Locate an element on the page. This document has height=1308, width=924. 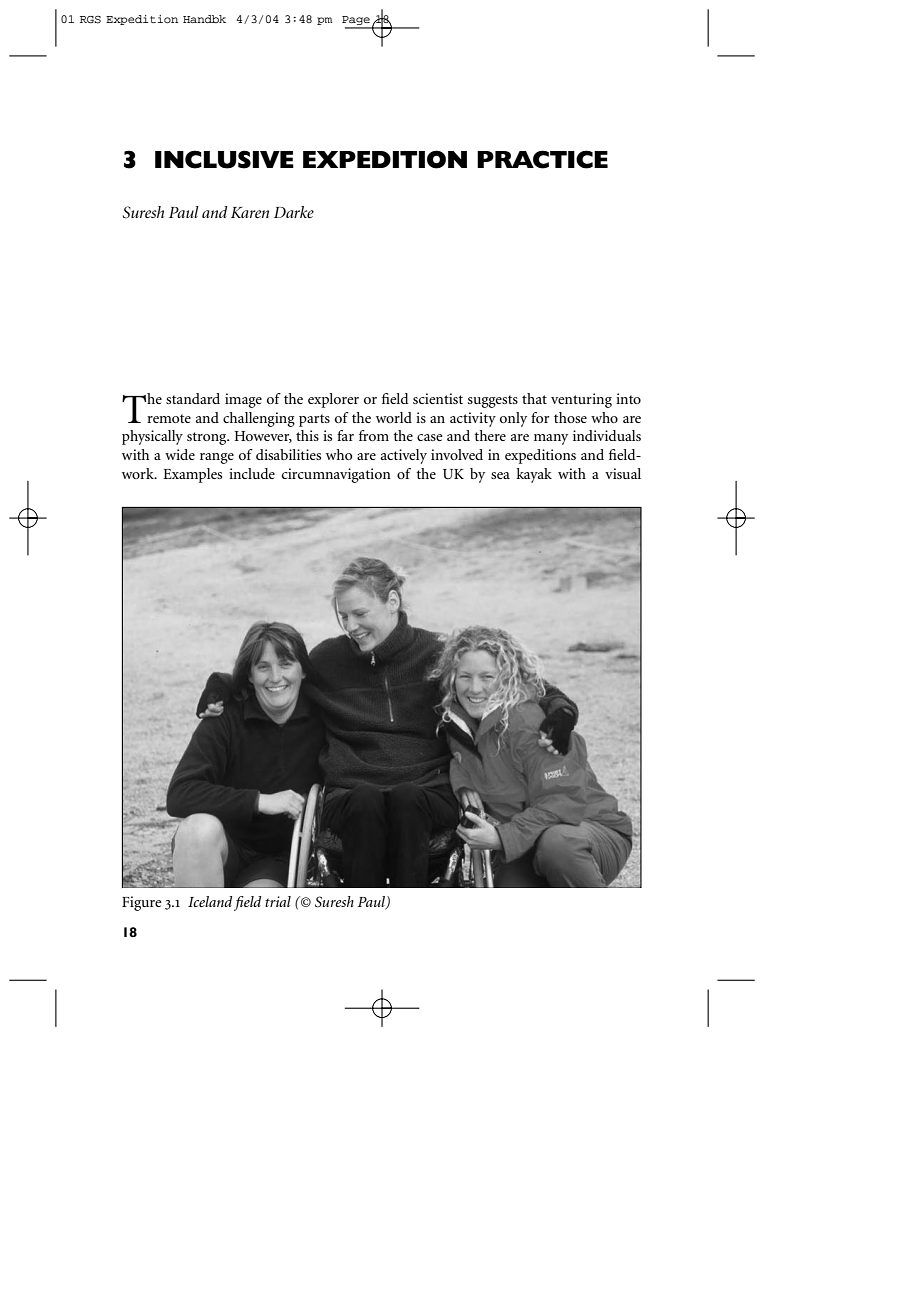
sea is located at coordinates (500, 475).
